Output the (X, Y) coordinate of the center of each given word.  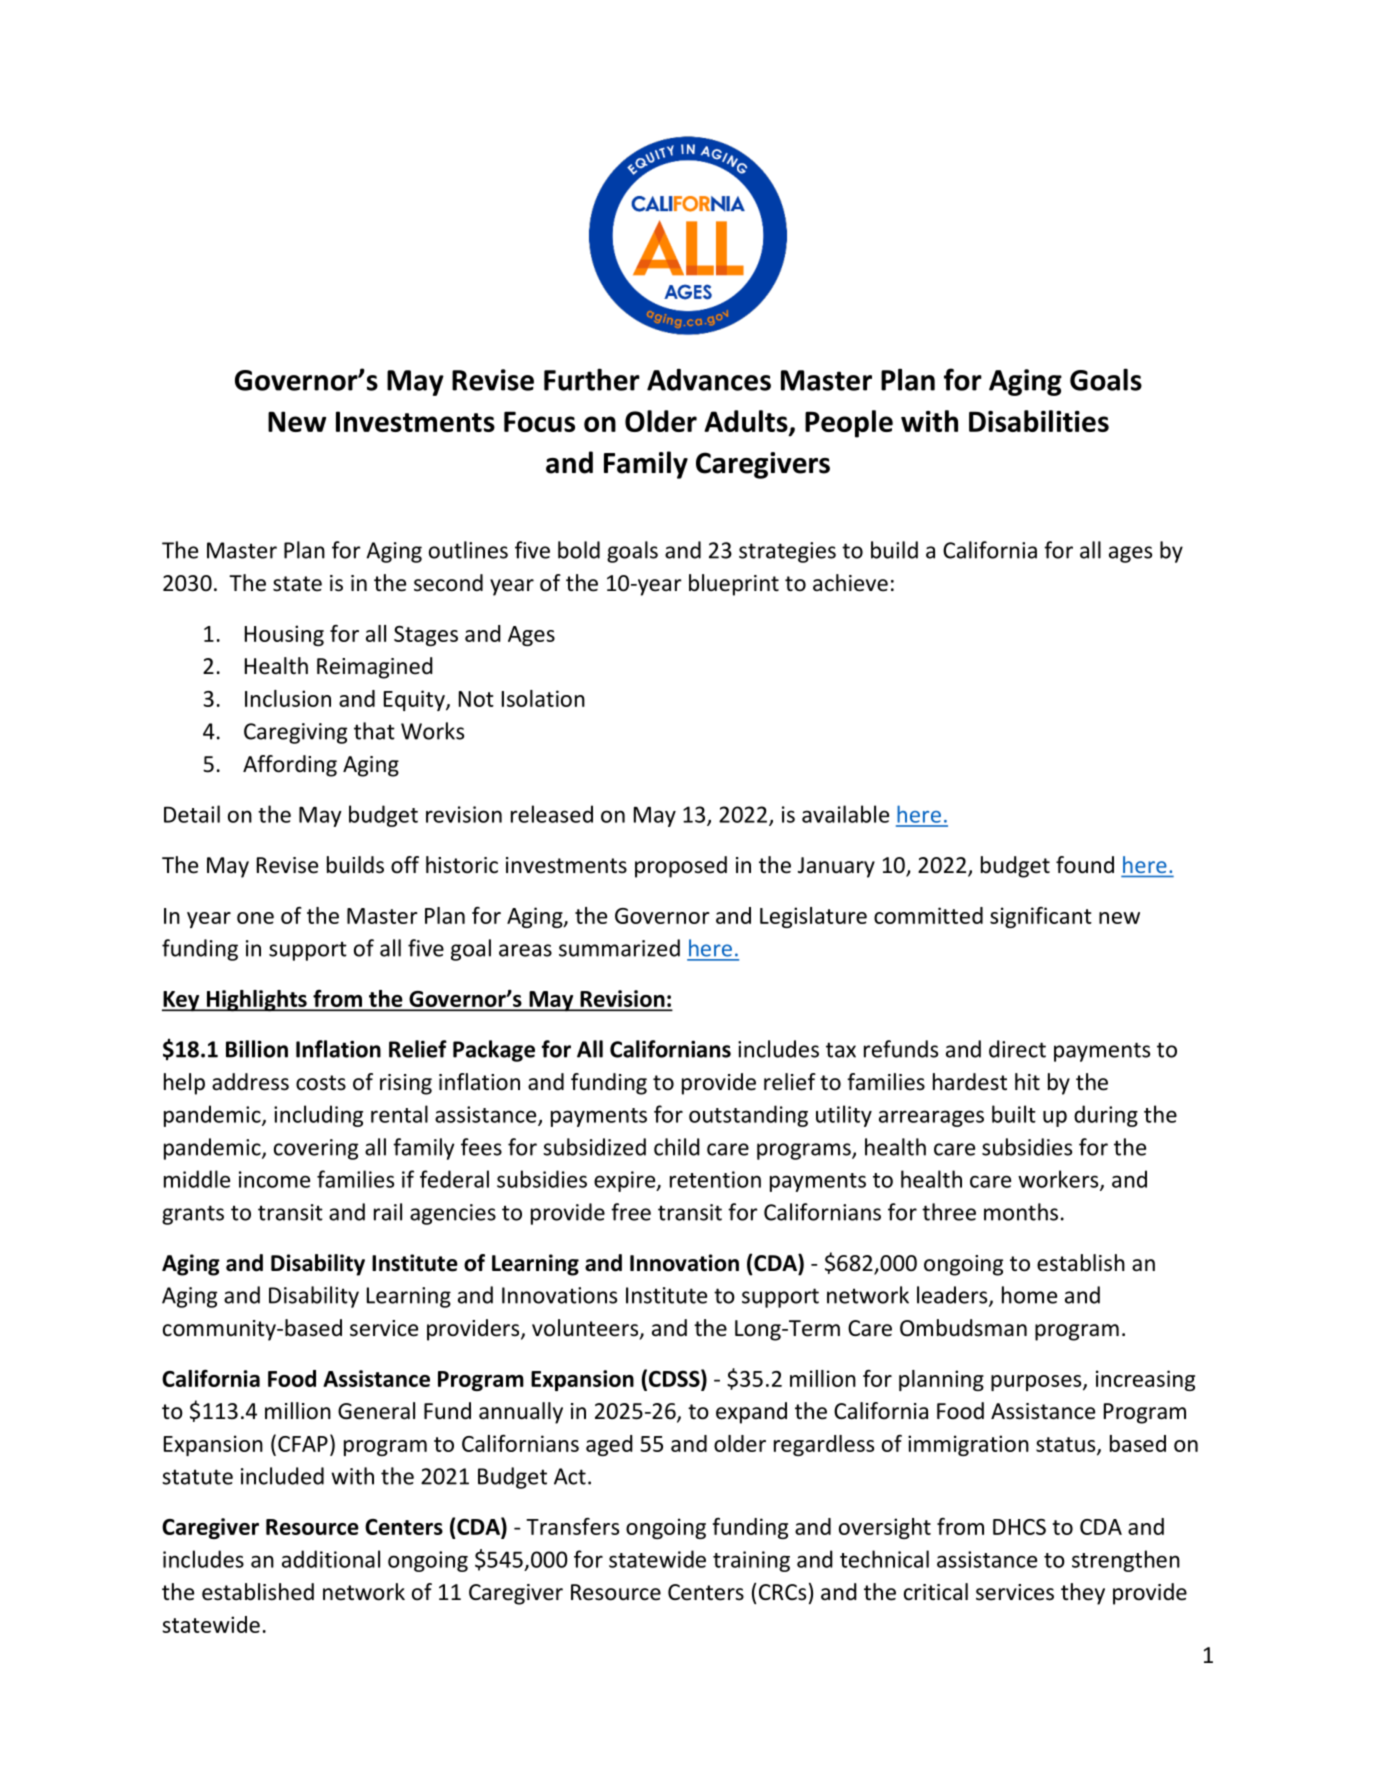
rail (388, 1212)
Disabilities (1039, 421)
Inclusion (288, 698)
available (845, 814)
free (631, 1212)
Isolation (543, 698)
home (1029, 1295)
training (751, 1561)
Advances (709, 380)
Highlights (257, 1001)
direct (1017, 1049)
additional (331, 1559)
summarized (619, 948)
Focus (539, 421)
